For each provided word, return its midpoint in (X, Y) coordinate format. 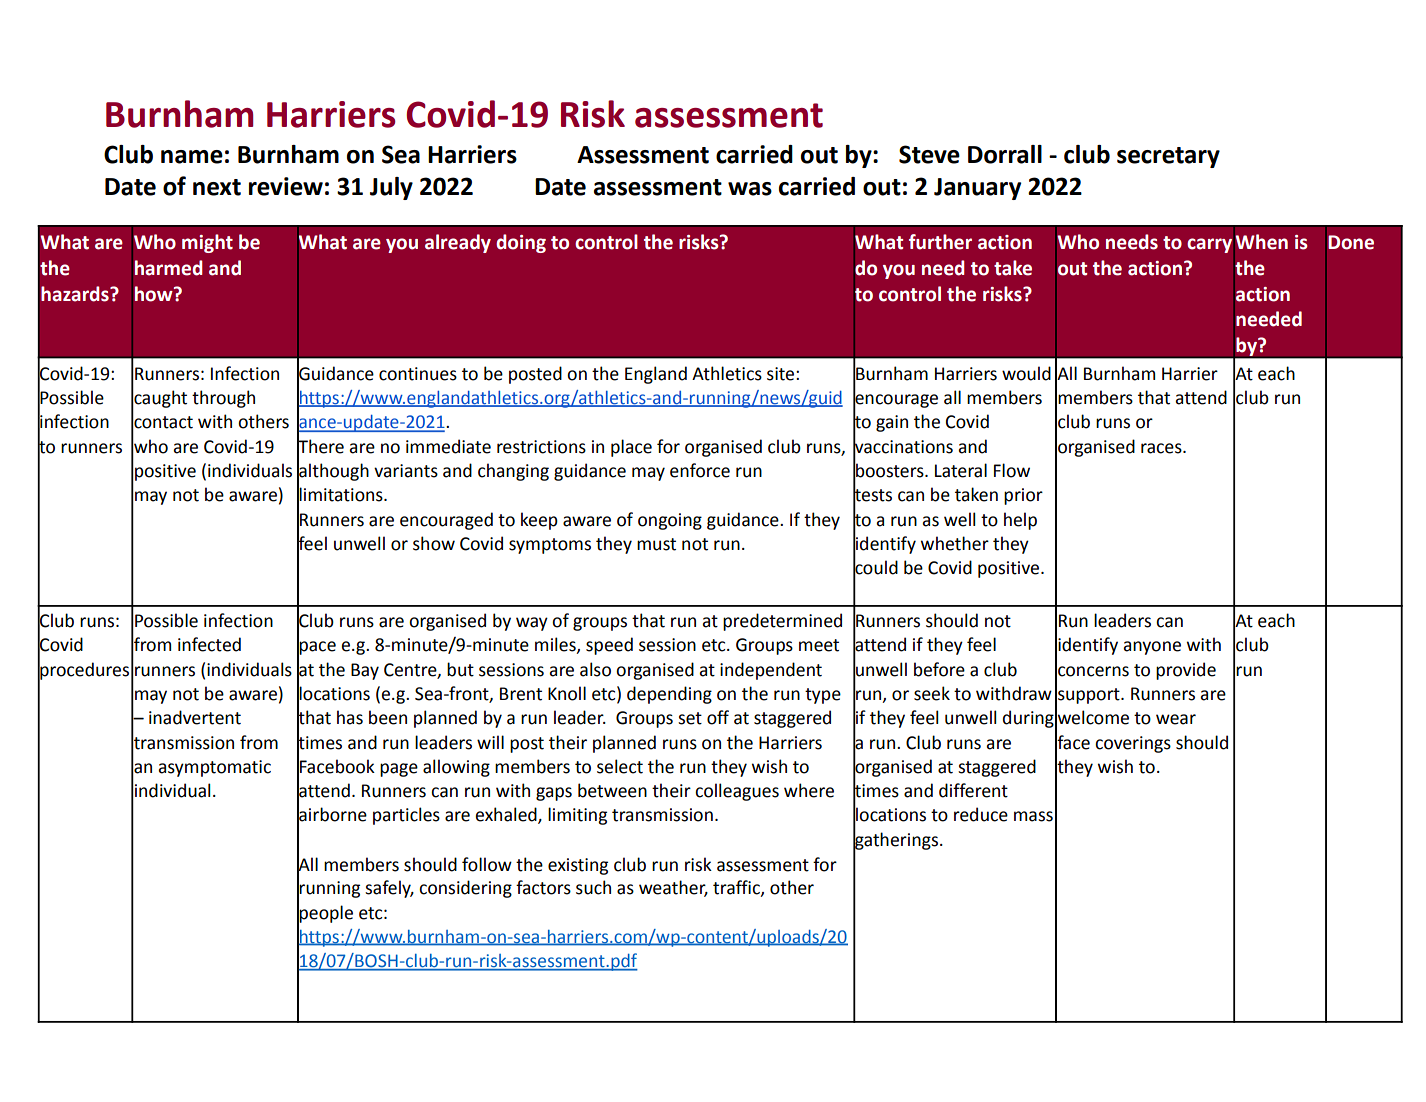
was (750, 189)
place (631, 448)
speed (609, 646)
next (217, 187)
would (1026, 373)
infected (209, 644)
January (977, 189)
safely (389, 889)
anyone (1152, 648)
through (223, 399)
